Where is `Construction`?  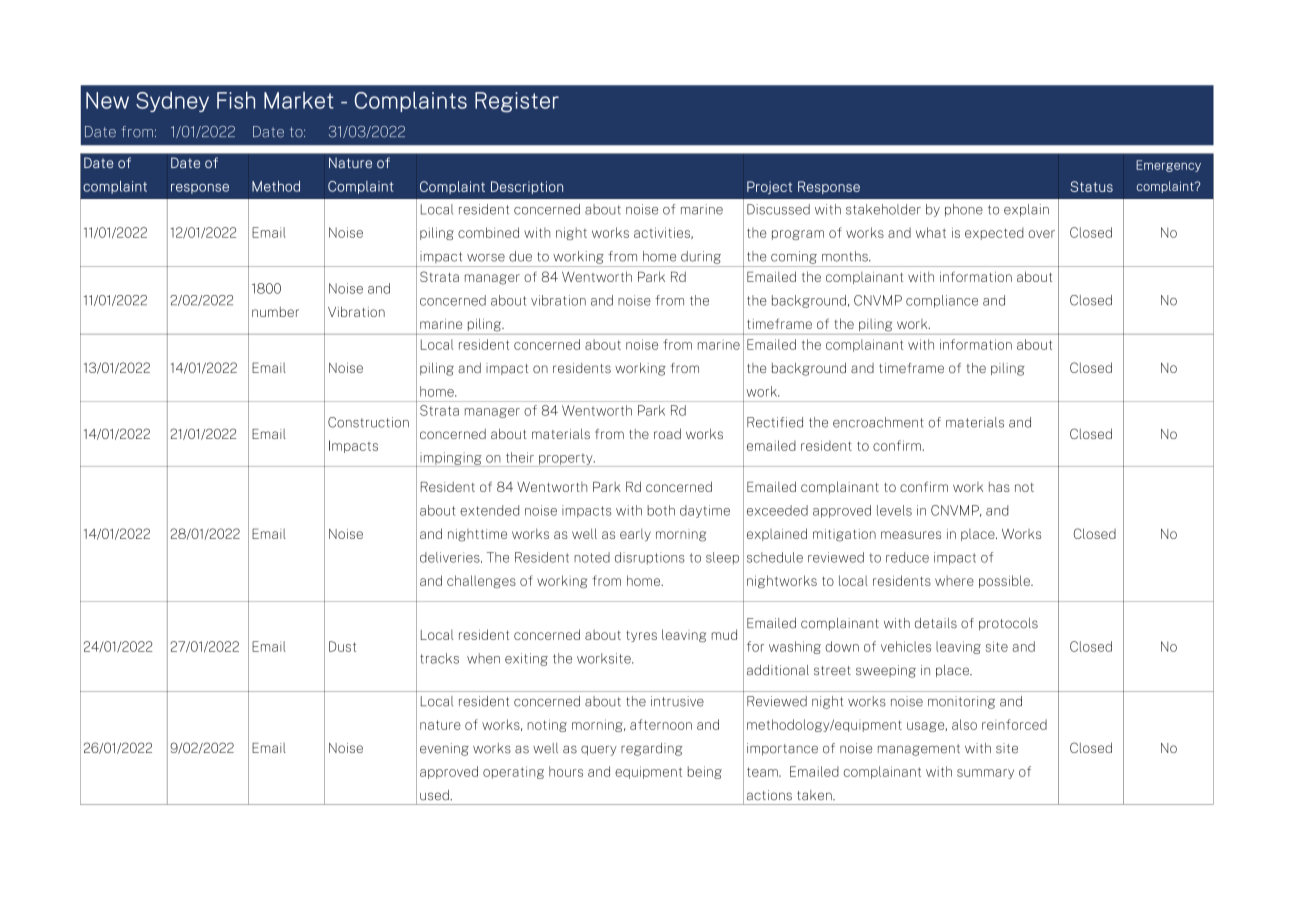
Construction is located at coordinates (368, 422).
